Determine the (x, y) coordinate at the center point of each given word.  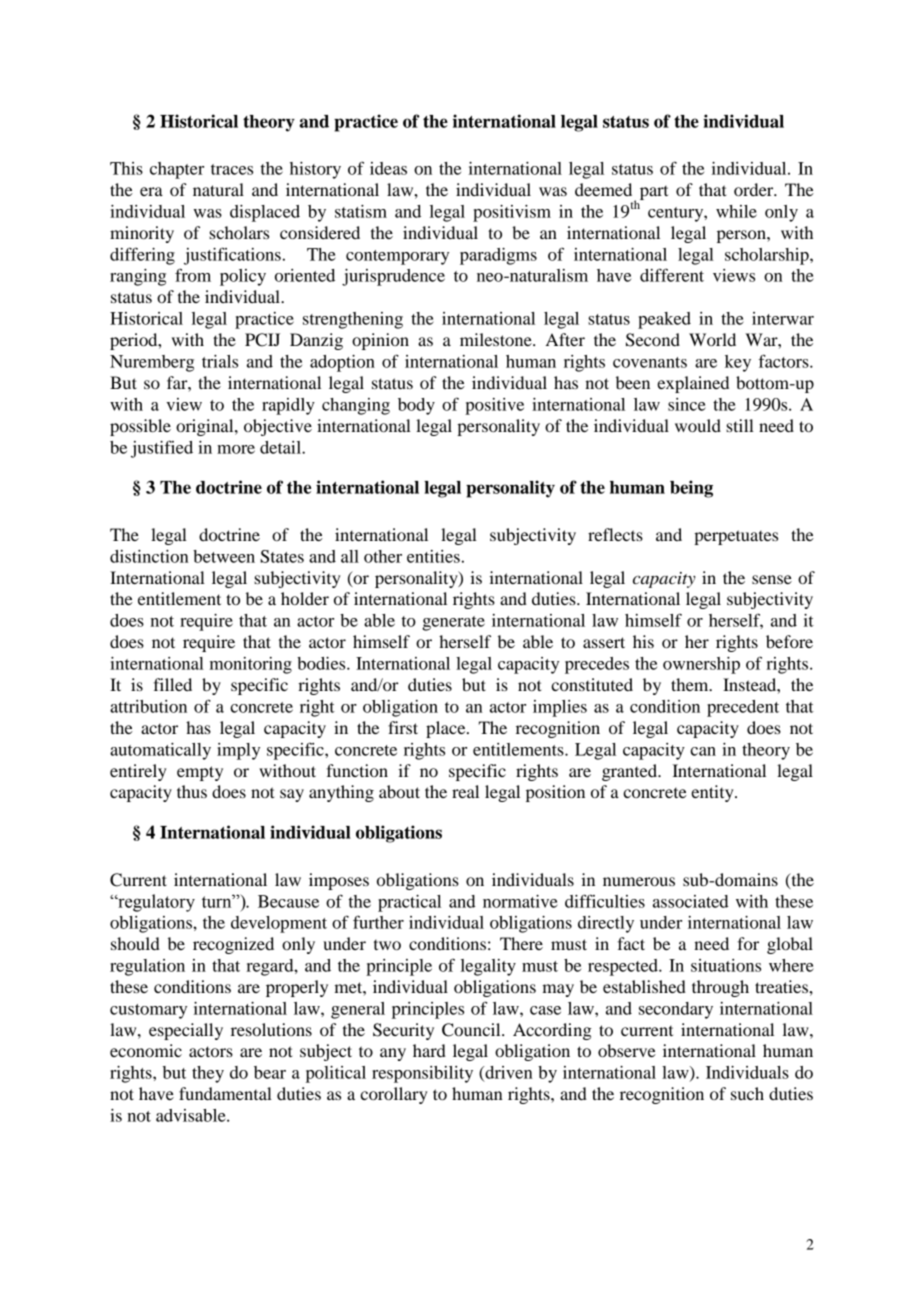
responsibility (422, 1074)
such (747, 1093)
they (208, 1074)
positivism (512, 213)
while (736, 211)
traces (232, 169)
